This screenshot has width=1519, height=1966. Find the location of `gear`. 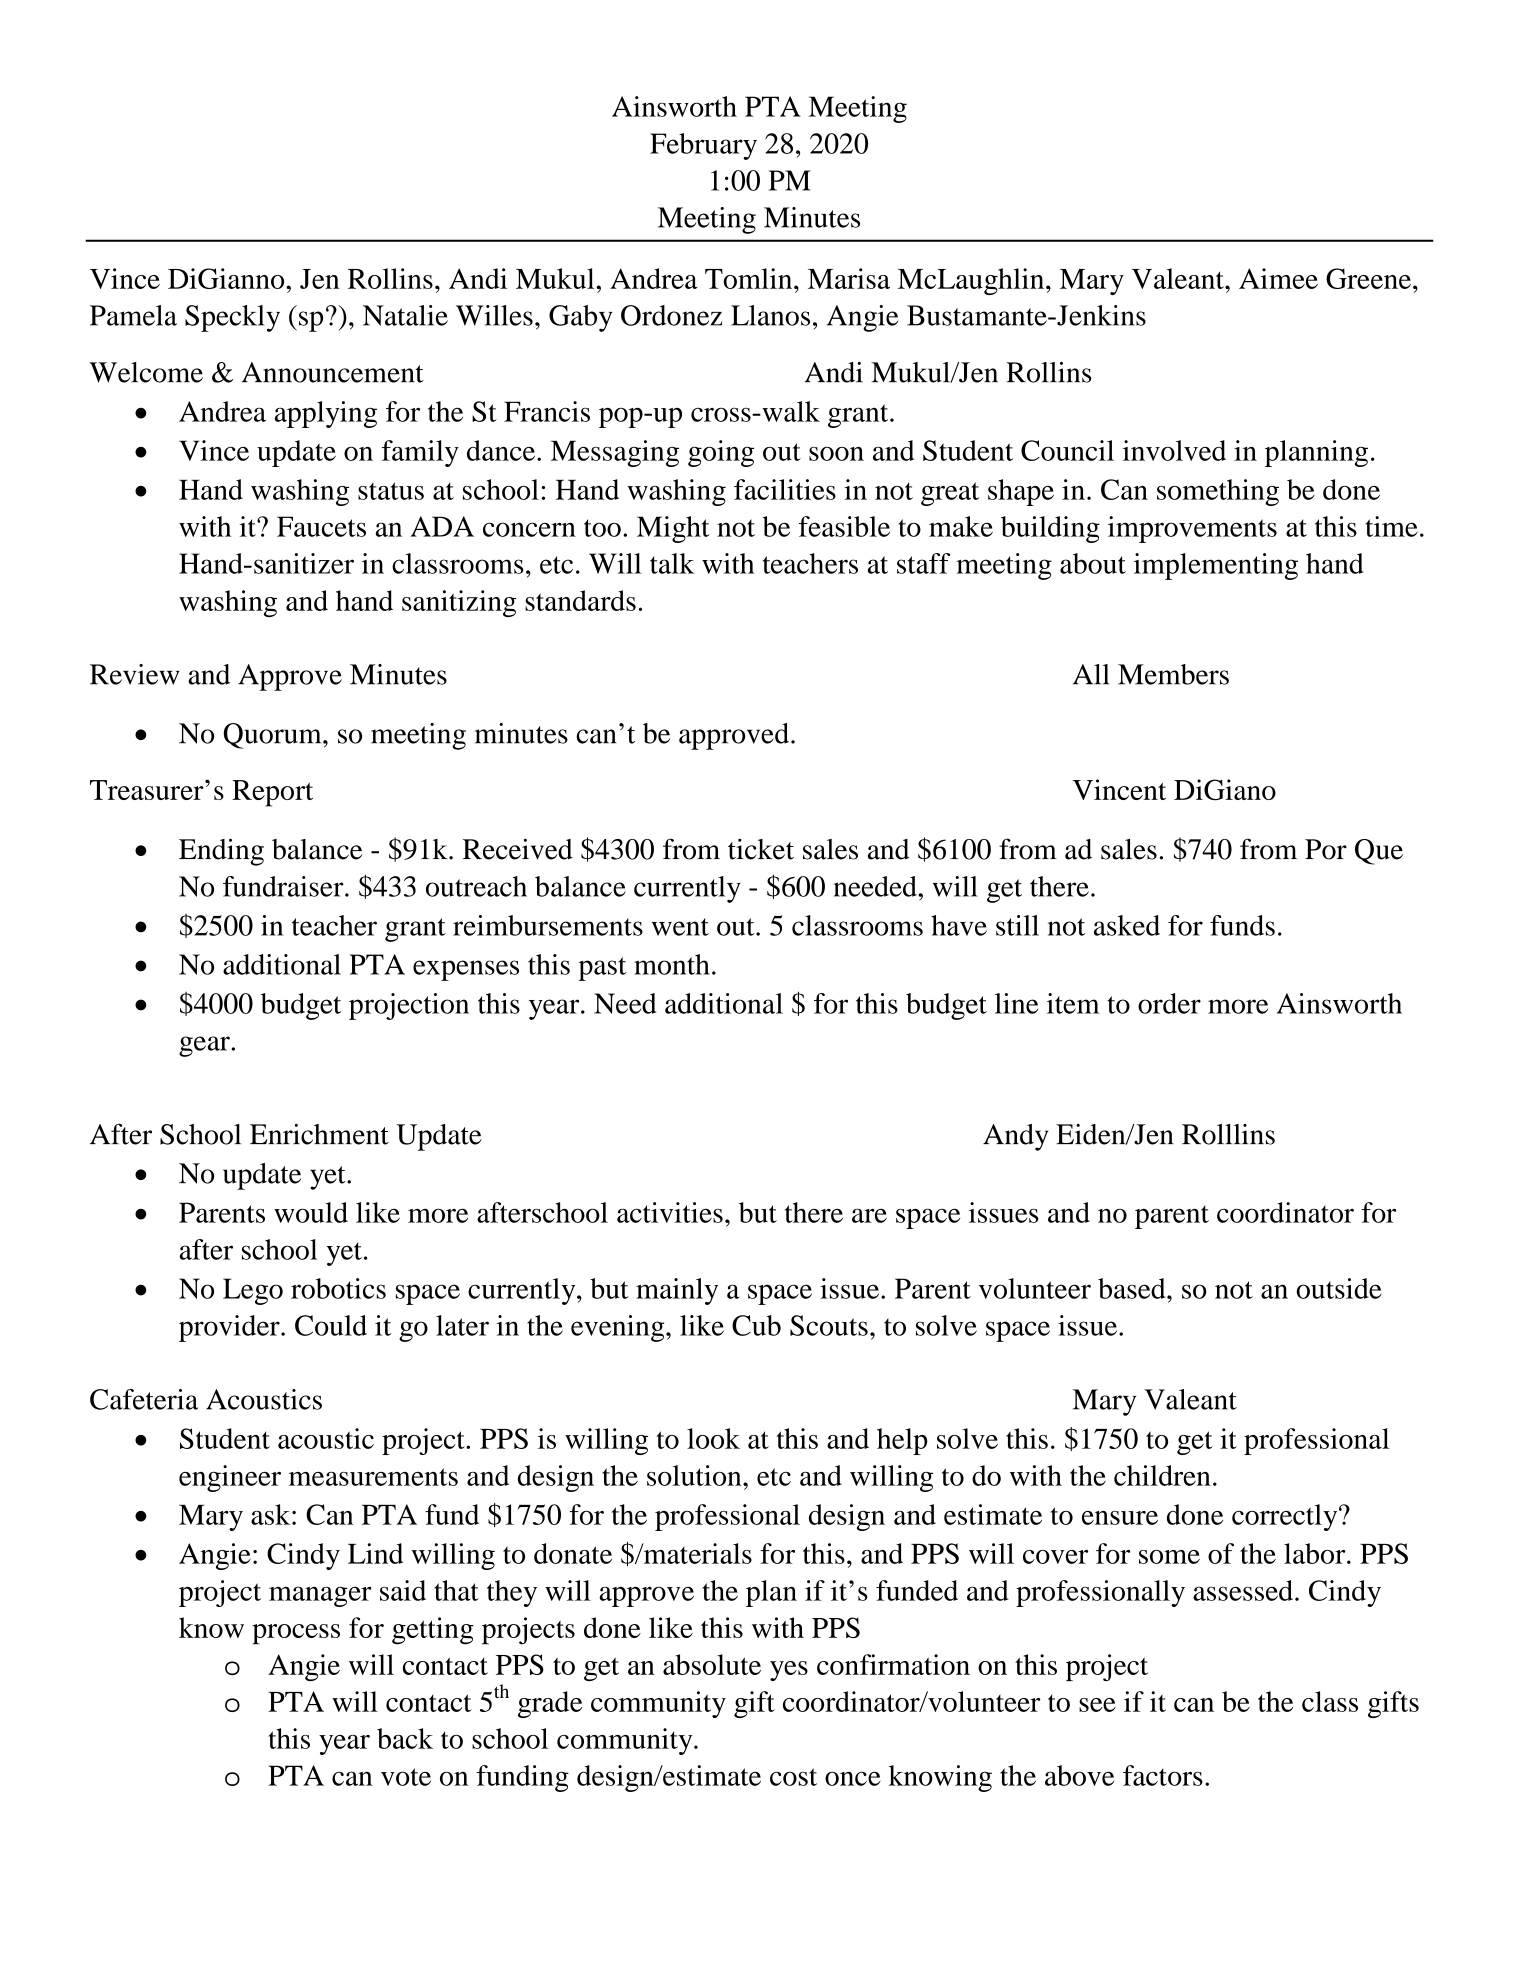

gear is located at coordinates (204, 1046).
